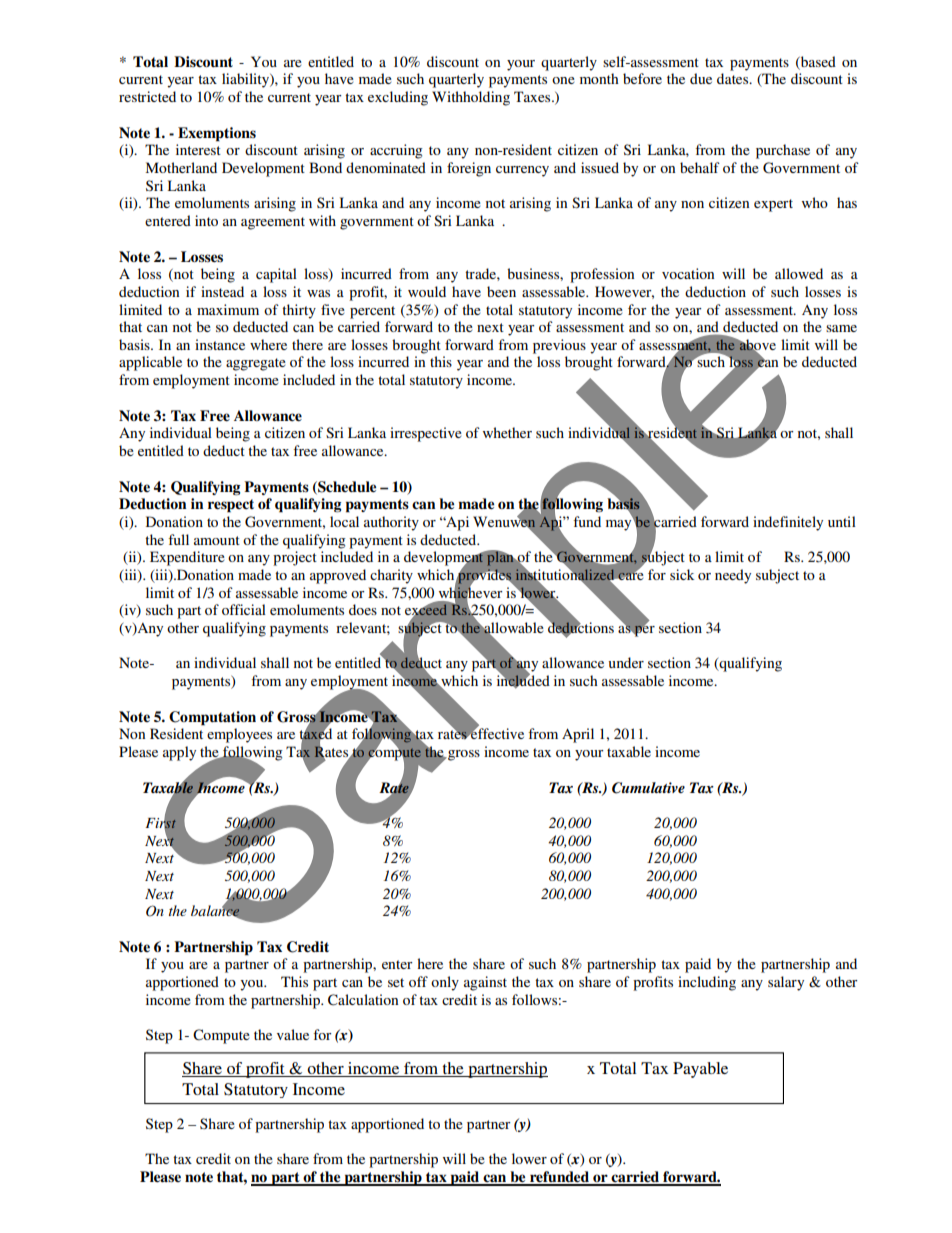  I want to click on dates, so click(734, 78).
